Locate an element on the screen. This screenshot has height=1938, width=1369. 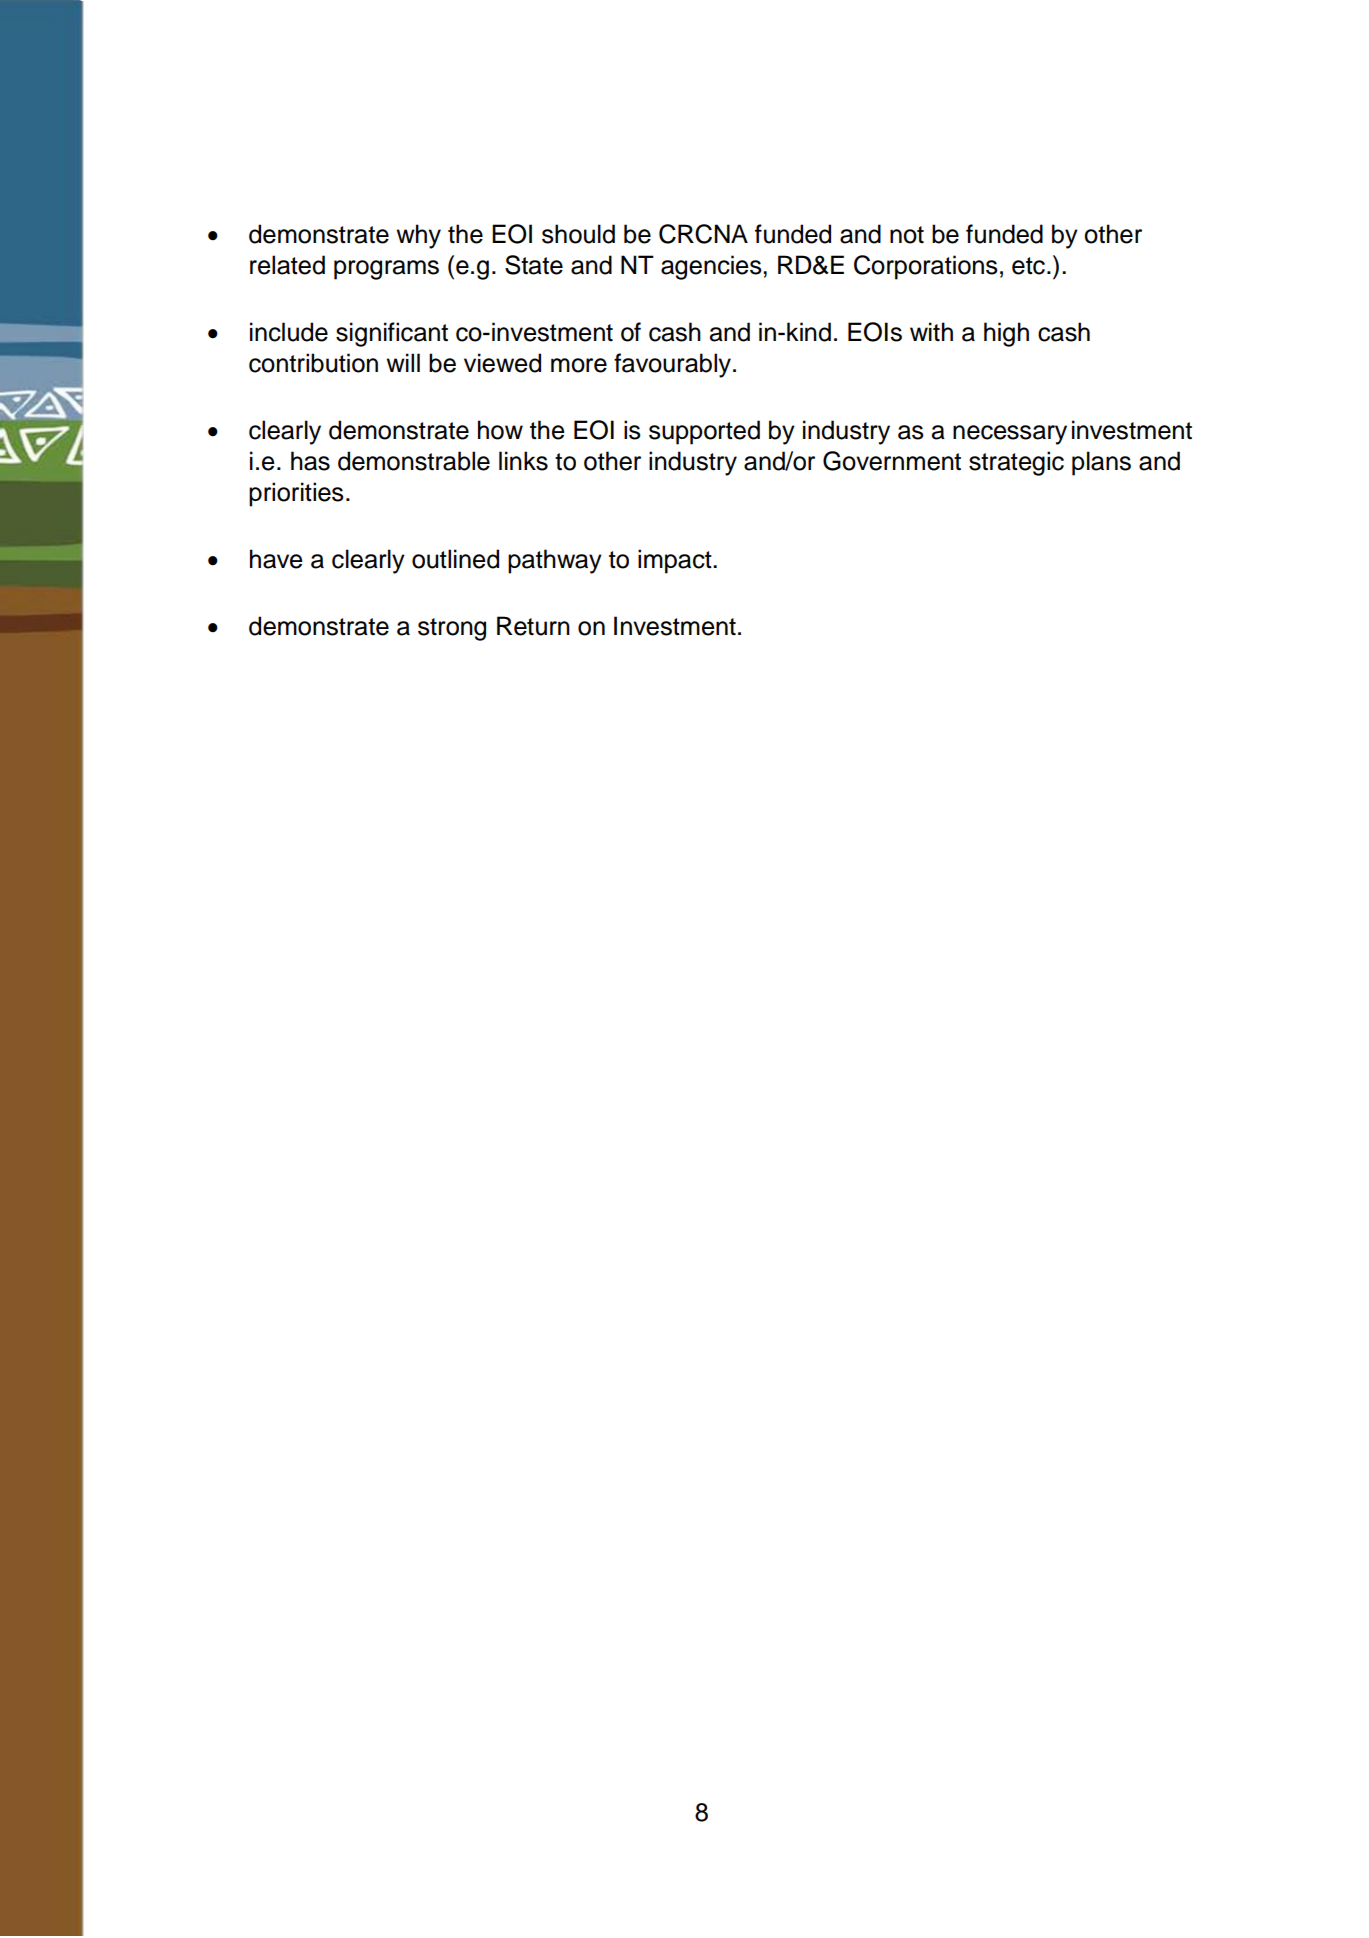
priorities is located at coordinates (296, 494).
